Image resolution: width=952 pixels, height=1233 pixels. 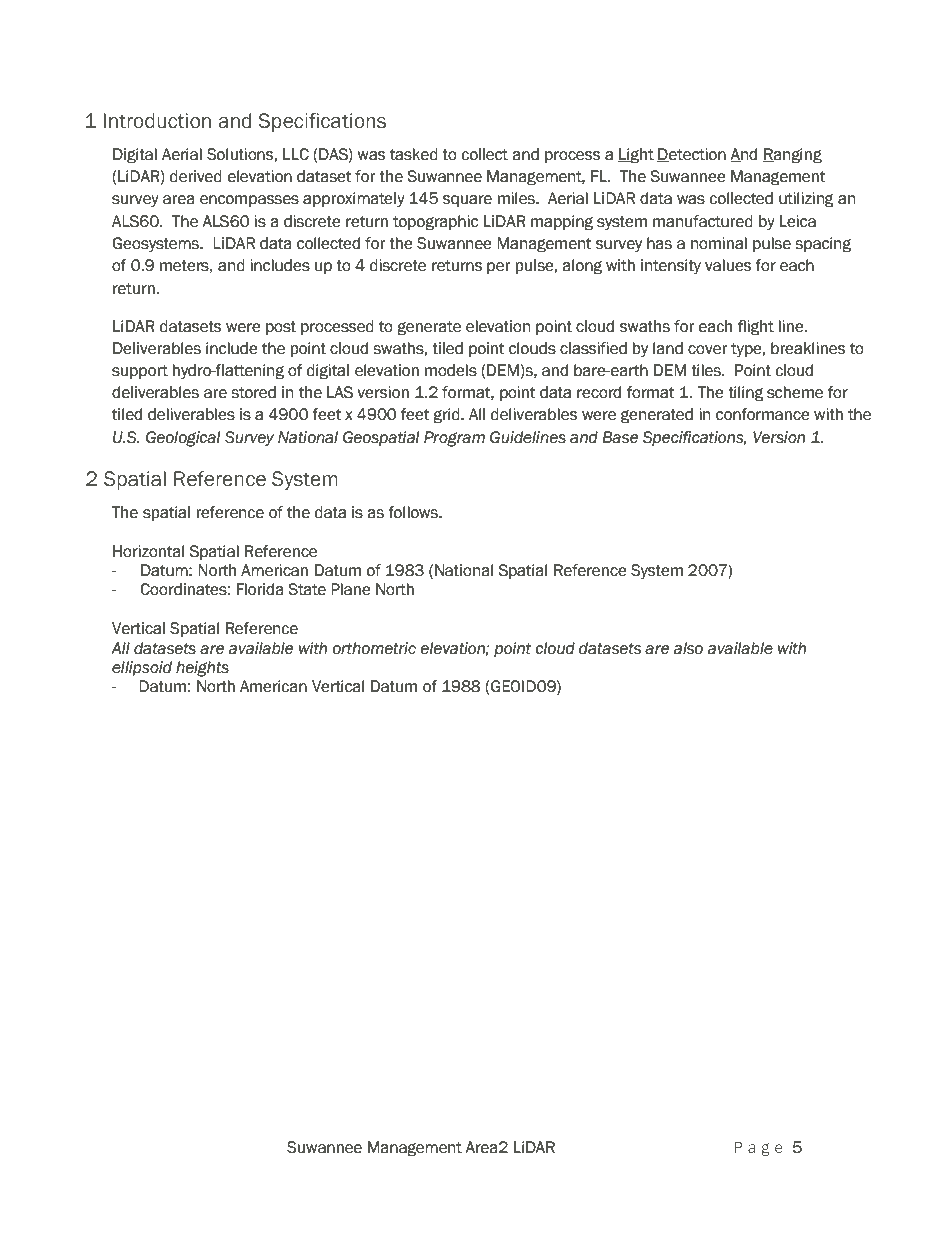 What do you see at coordinates (351, 589) in the page?
I see `Plane` at bounding box center [351, 589].
